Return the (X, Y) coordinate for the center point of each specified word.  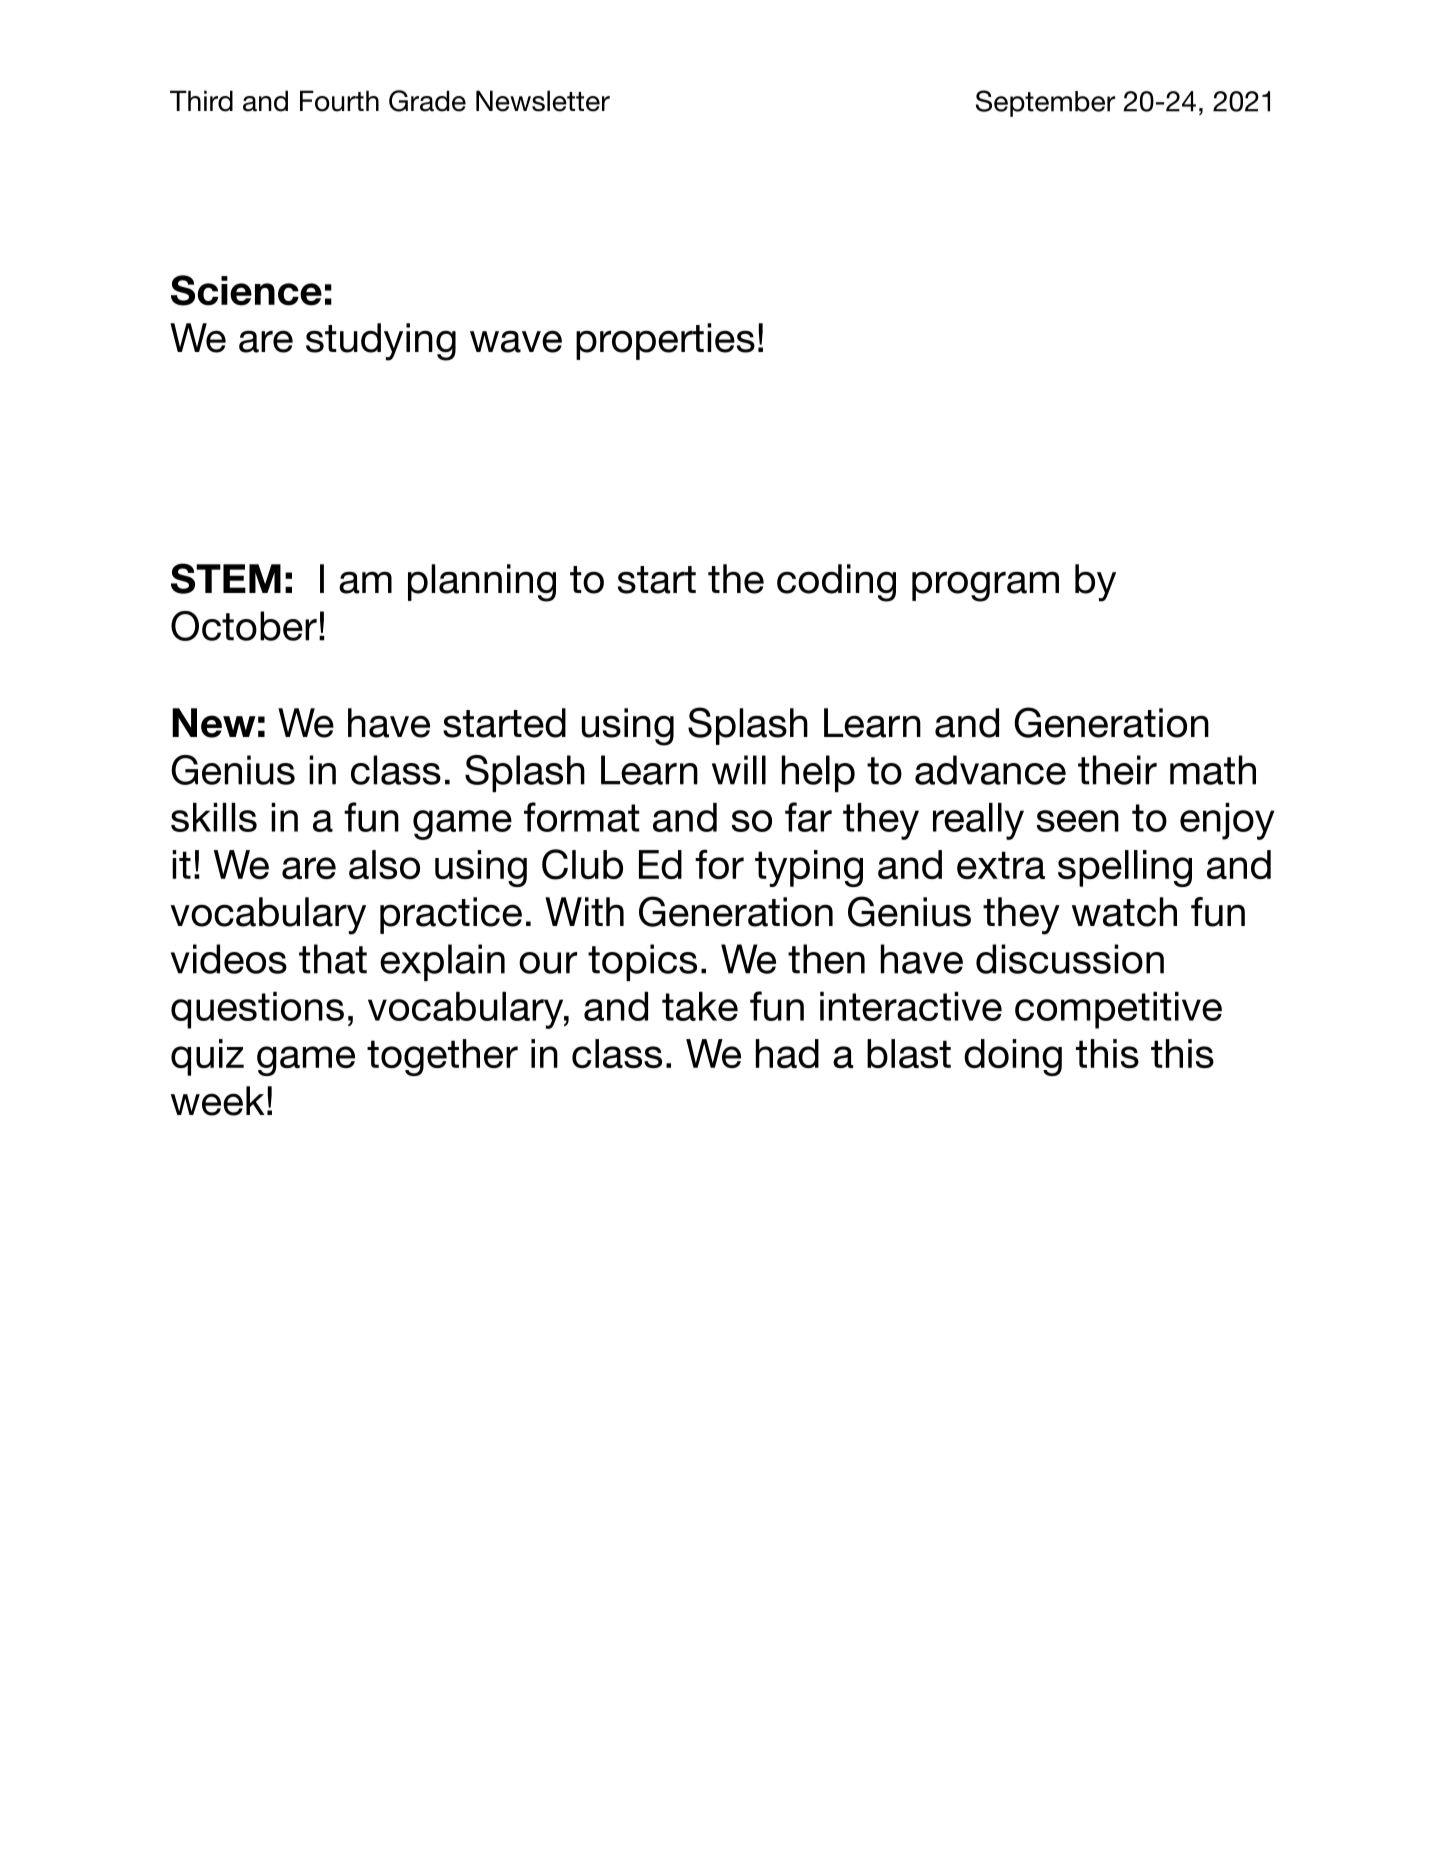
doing (1013, 1057)
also (384, 864)
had (787, 1053)
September (1045, 103)
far (808, 817)
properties (665, 341)
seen (1078, 821)
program (985, 586)
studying (381, 342)
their (1117, 770)
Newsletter (543, 101)
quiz (207, 1057)
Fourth (339, 101)
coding (836, 583)
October (244, 626)
